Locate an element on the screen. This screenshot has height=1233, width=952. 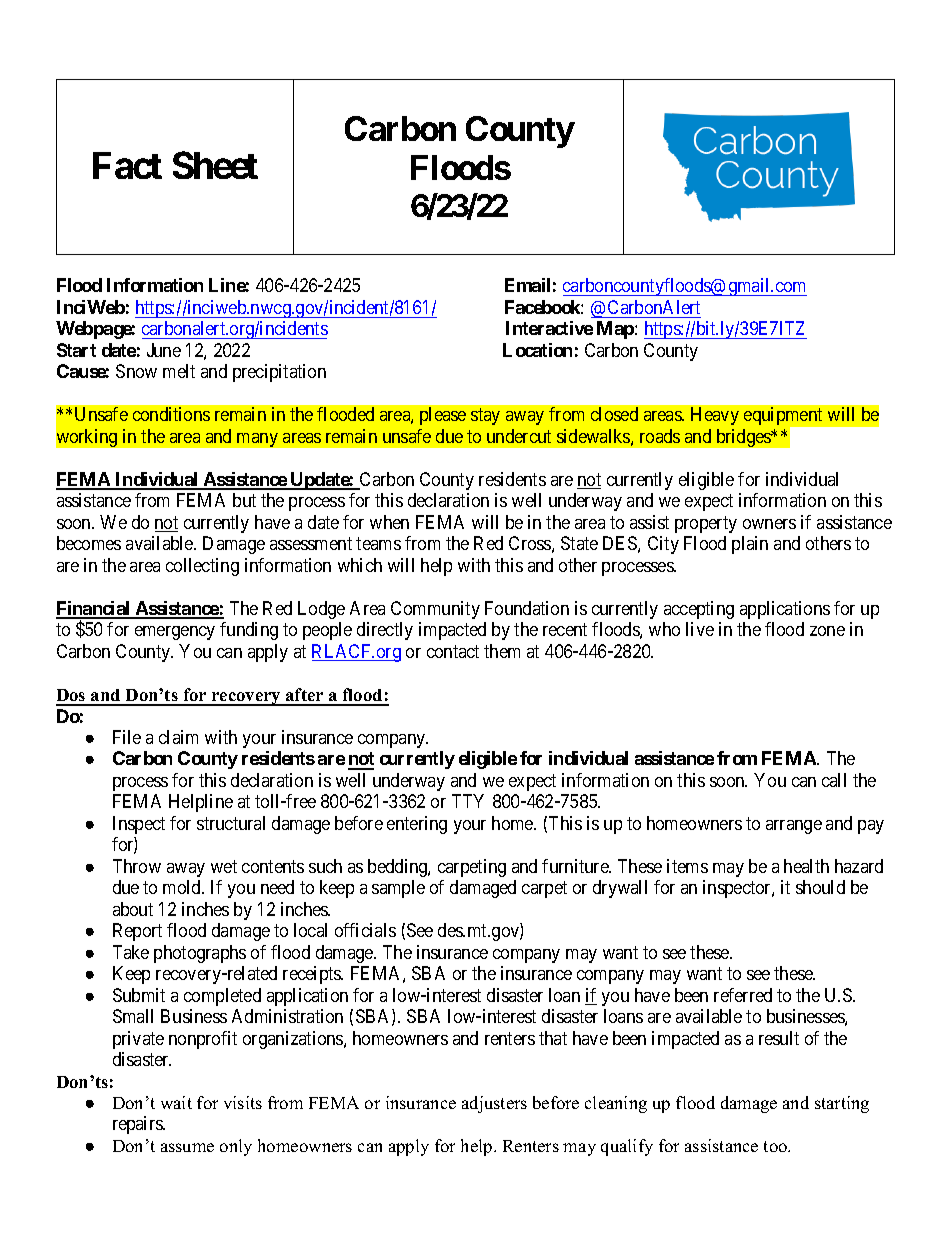
wait is located at coordinates (176, 1102).
